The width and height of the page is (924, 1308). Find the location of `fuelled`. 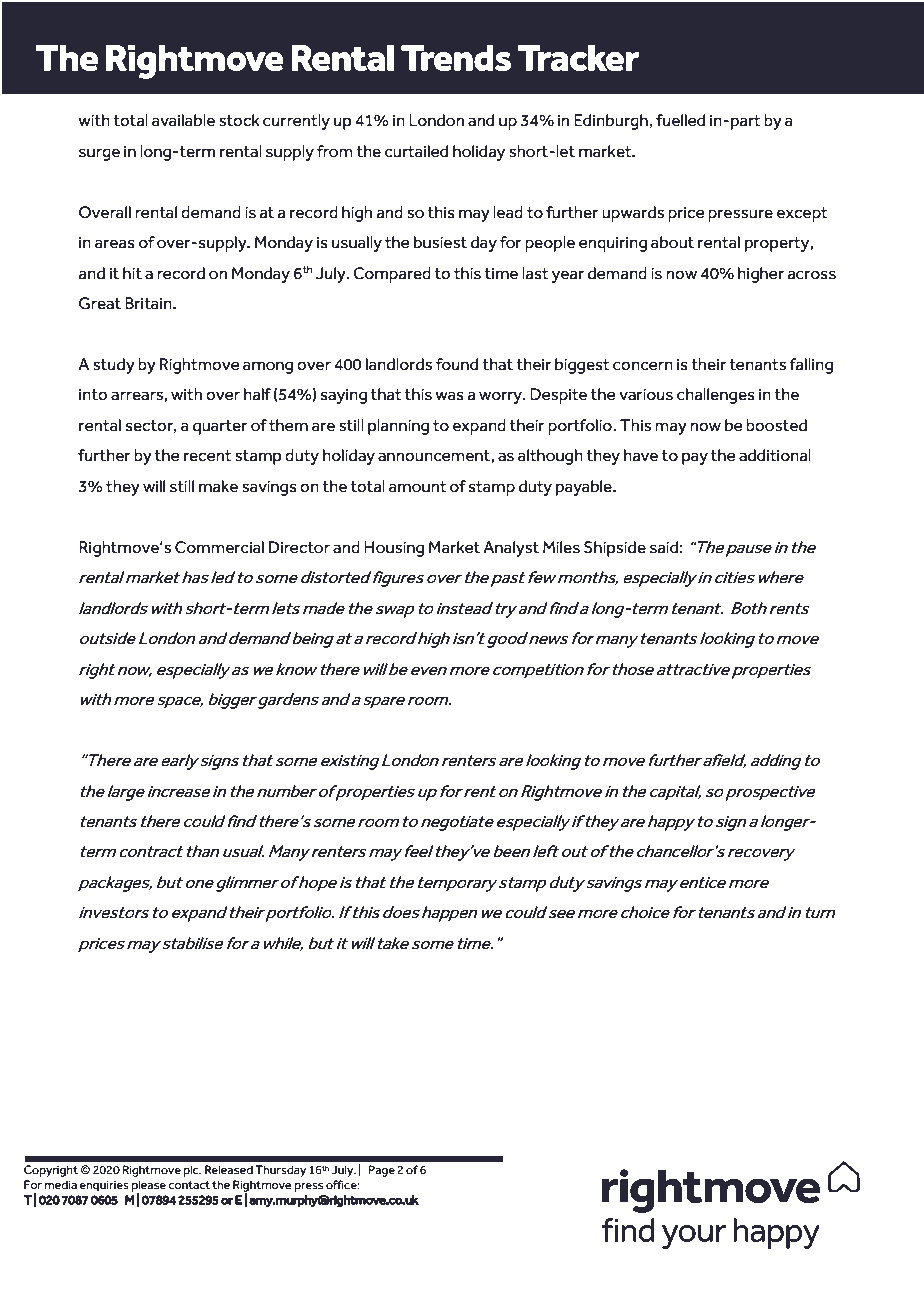

fuelled is located at coordinates (680, 120).
